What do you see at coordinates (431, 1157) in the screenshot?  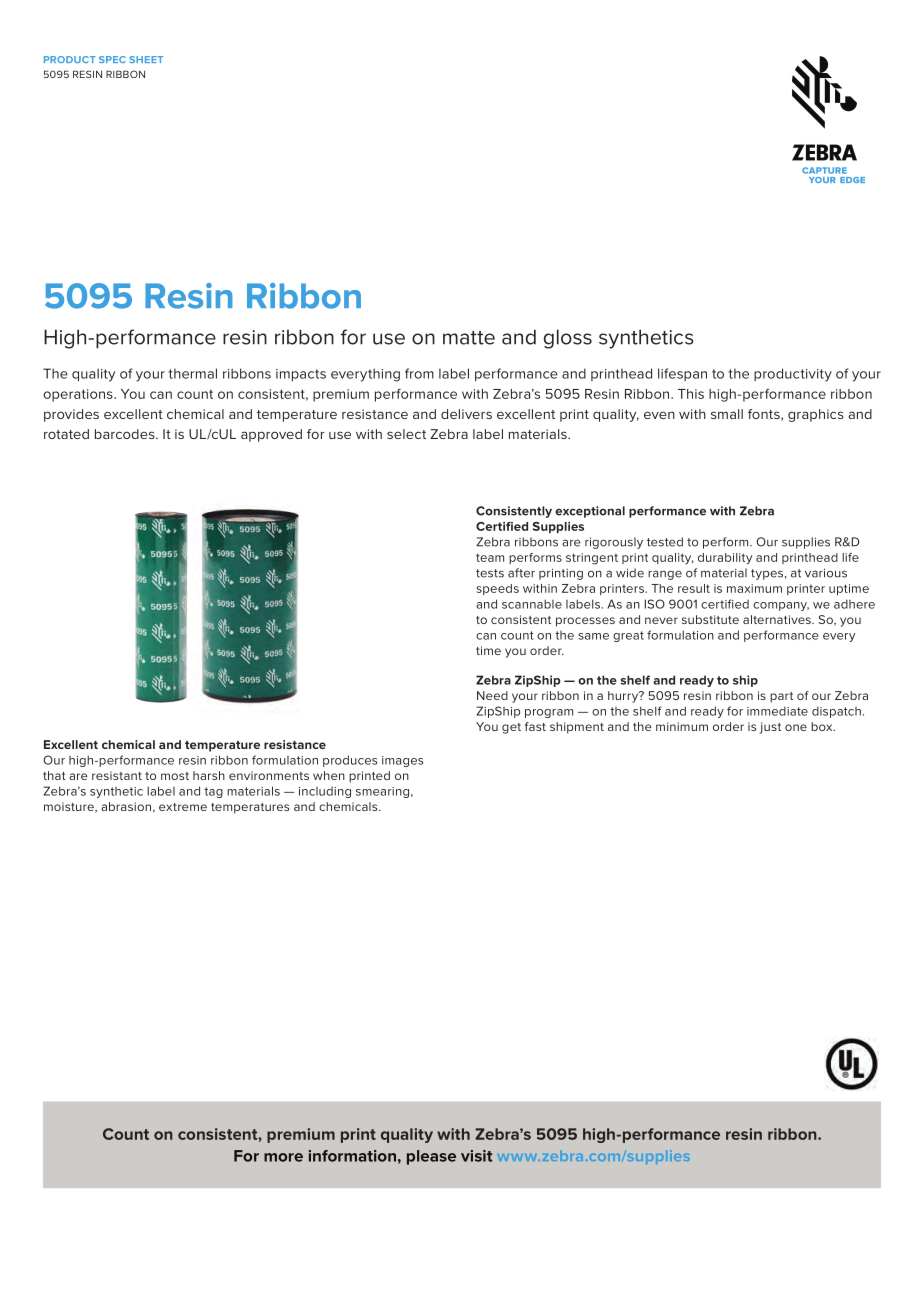 I see `please` at bounding box center [431, 1157].
